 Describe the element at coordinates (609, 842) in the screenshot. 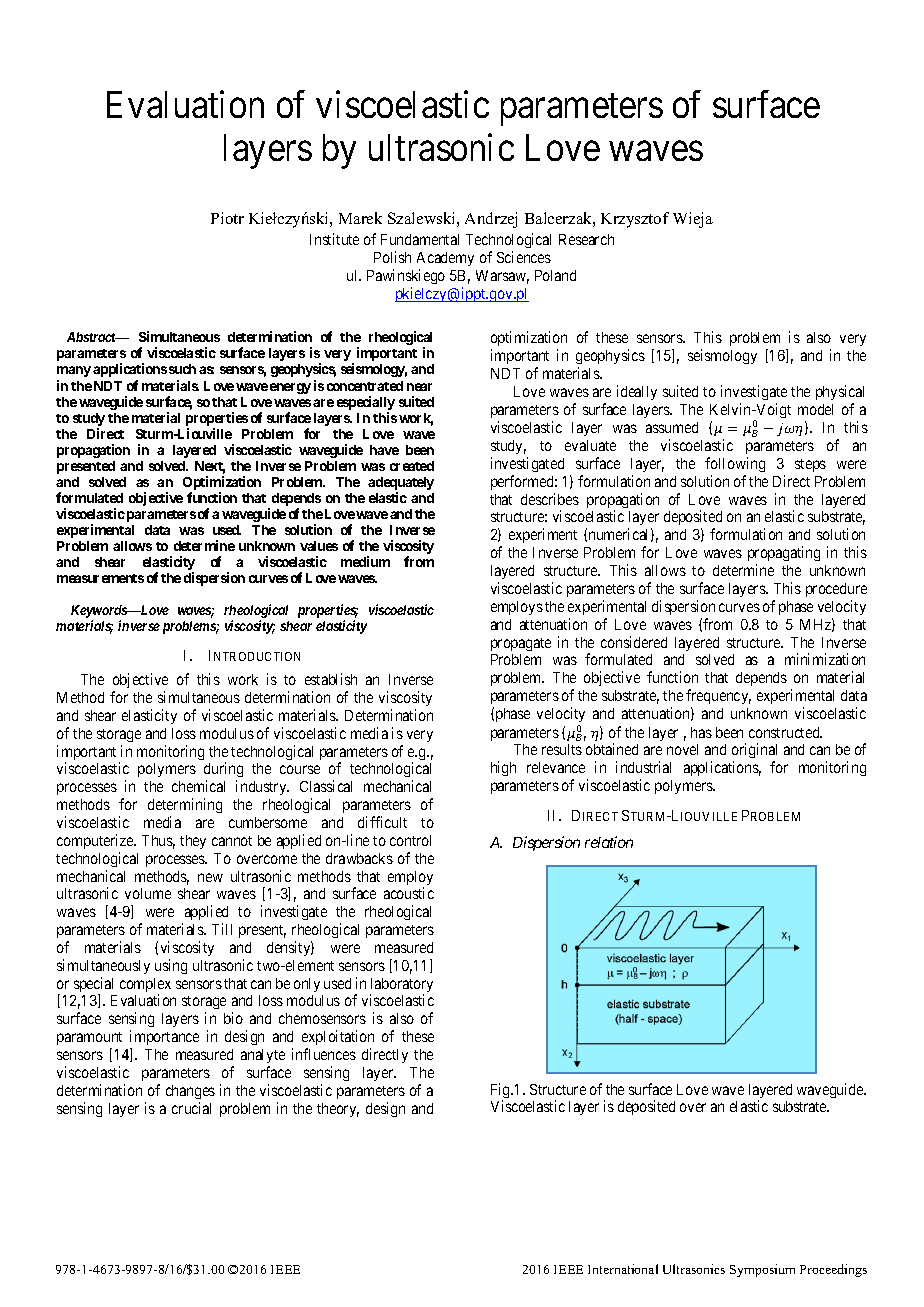

I see `relation` at that location.
